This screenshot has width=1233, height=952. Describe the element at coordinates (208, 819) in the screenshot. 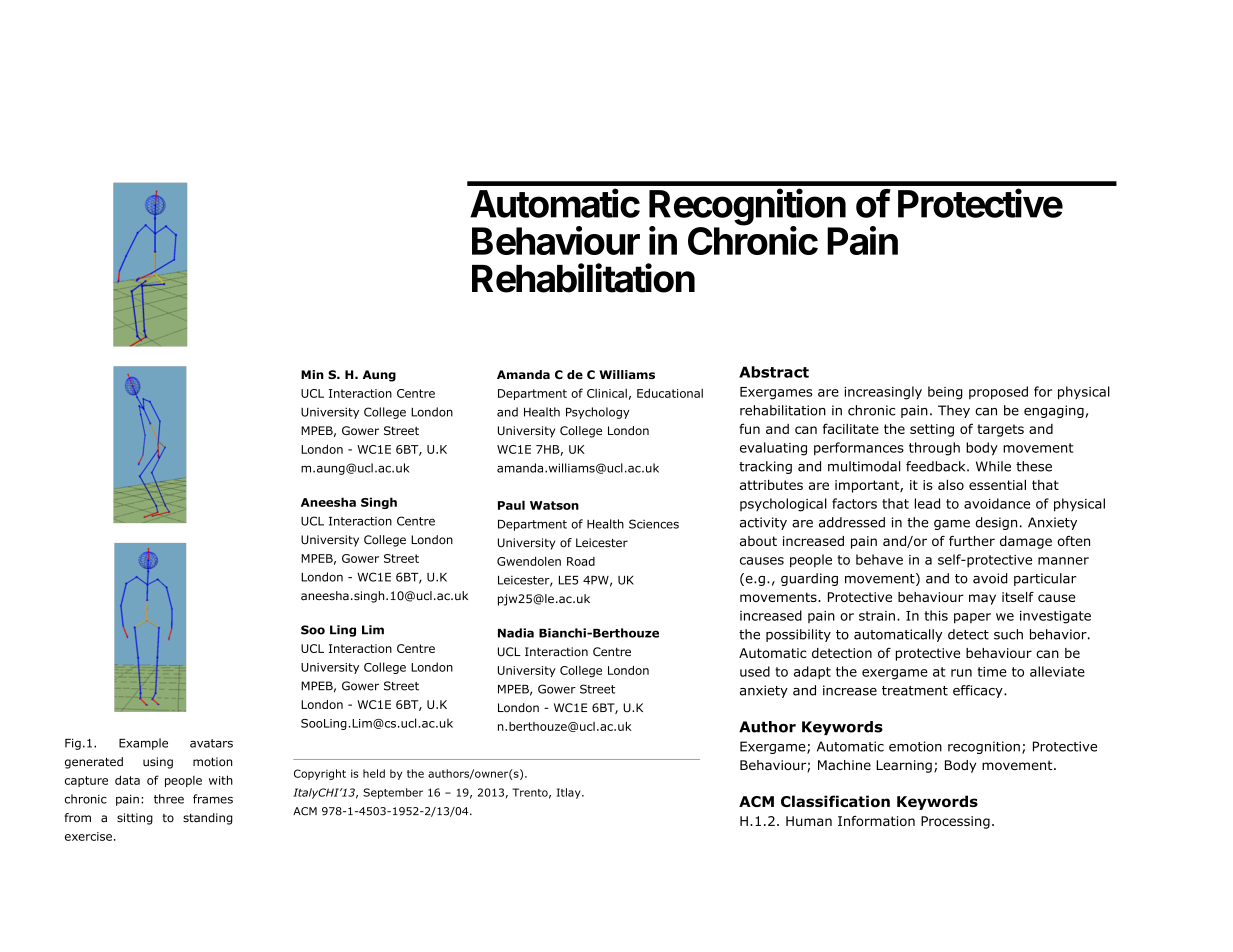

I see `standing` at that location.
